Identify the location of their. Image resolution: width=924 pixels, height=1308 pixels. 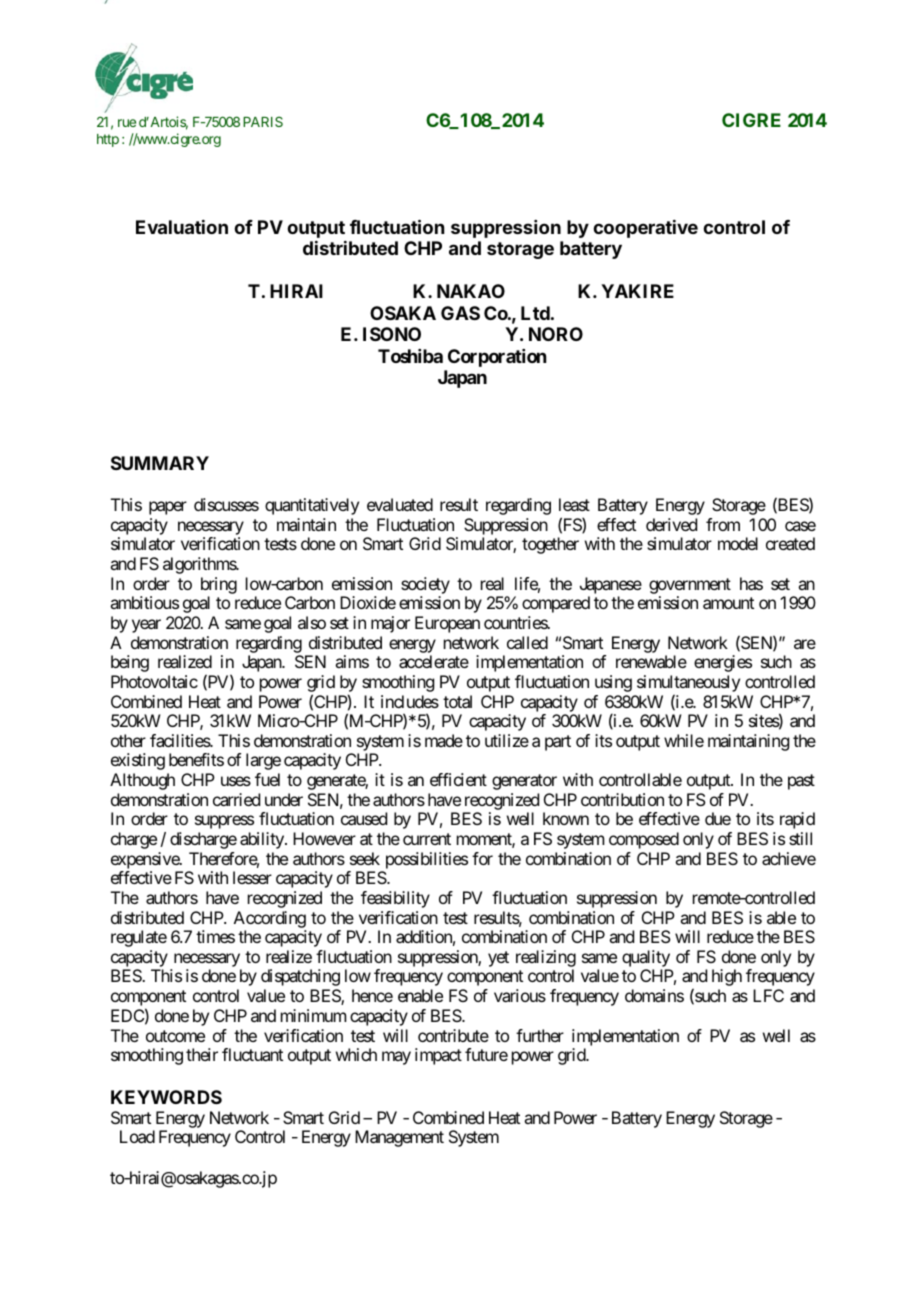
(202, 1054).
